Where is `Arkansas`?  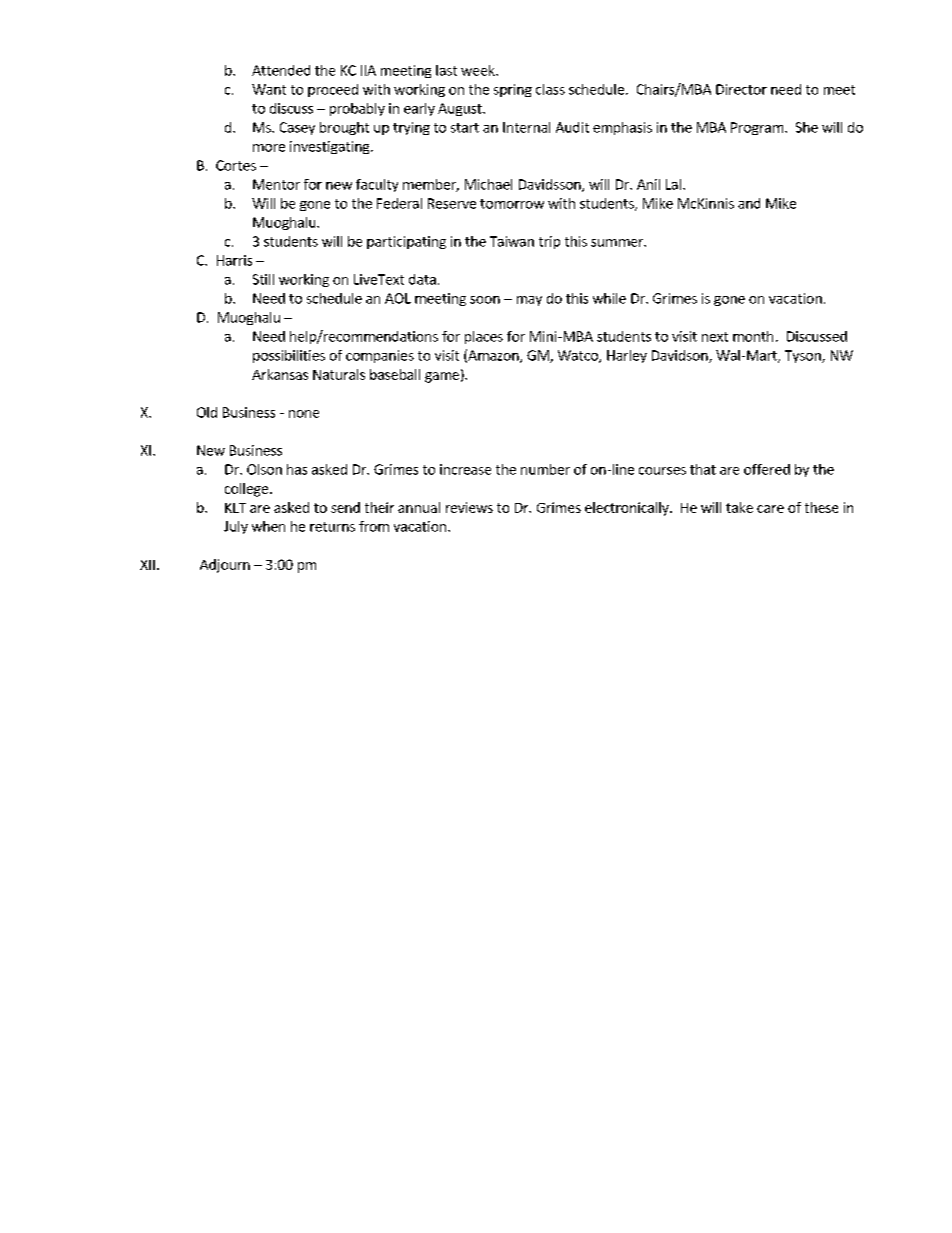
Arkansas is located at coordinates (280, 374).
